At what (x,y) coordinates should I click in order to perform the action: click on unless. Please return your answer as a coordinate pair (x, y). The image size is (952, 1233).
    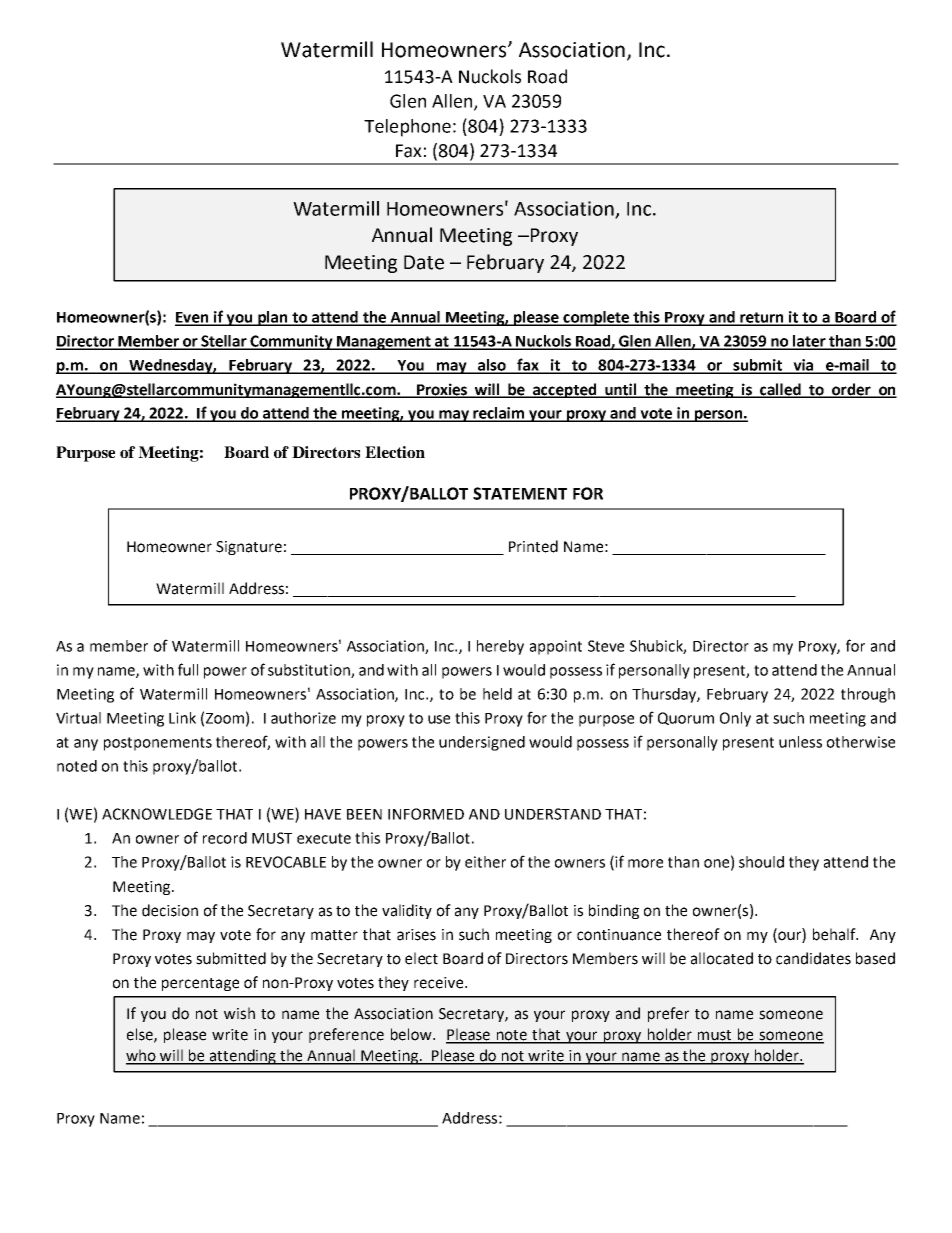
    Looking at the image, I should click on (800, 742).
